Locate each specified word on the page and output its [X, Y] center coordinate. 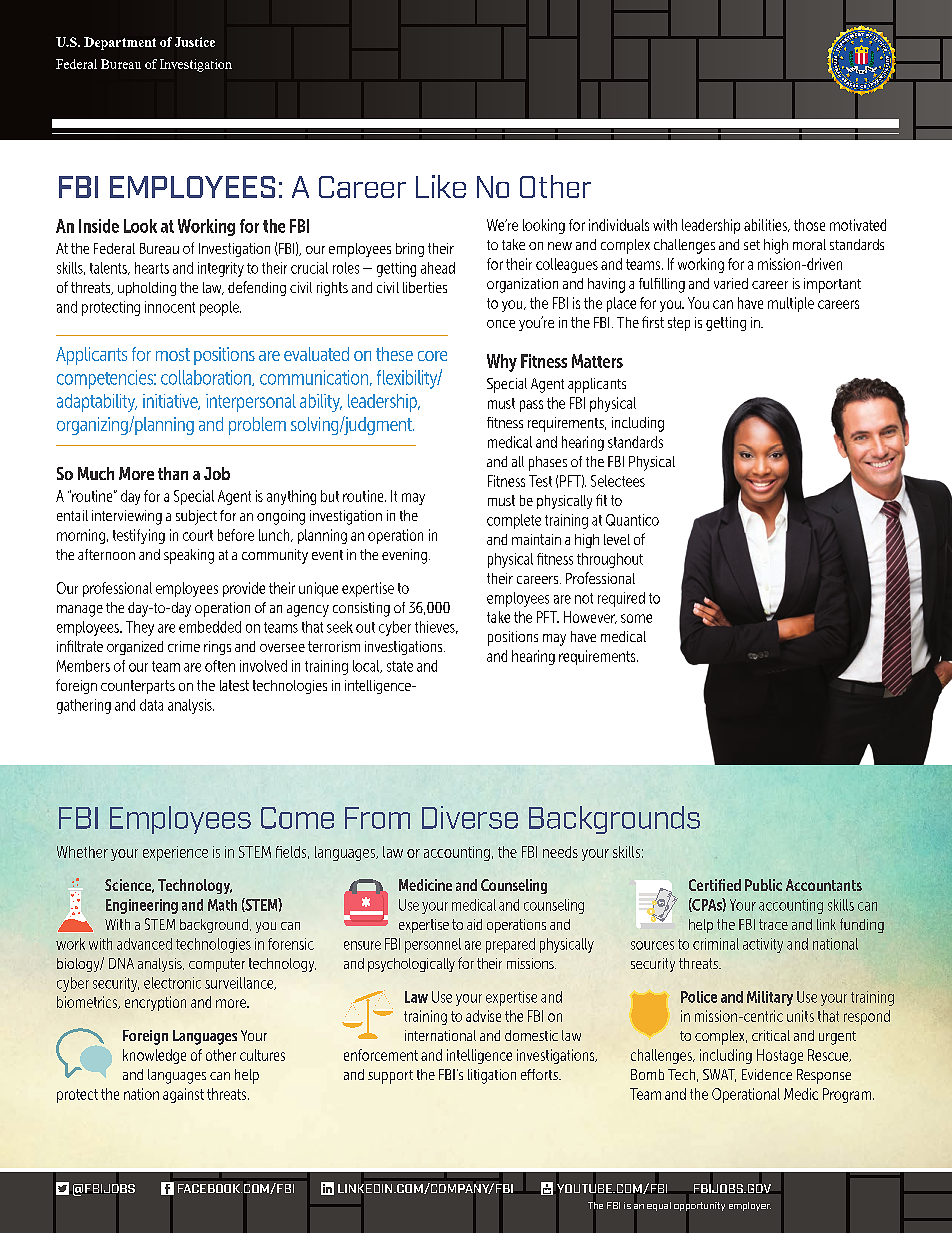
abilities [766, 225]
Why [502, 363]
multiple [791, 304]
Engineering [142, 906]
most [173, 354]
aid [474, 924]
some [636, 618]
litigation [492, 1076]
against [183, 1095]
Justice [195, 42]
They [140, 628]
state [400, 666]
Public [763, 885]
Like [441, 186]
